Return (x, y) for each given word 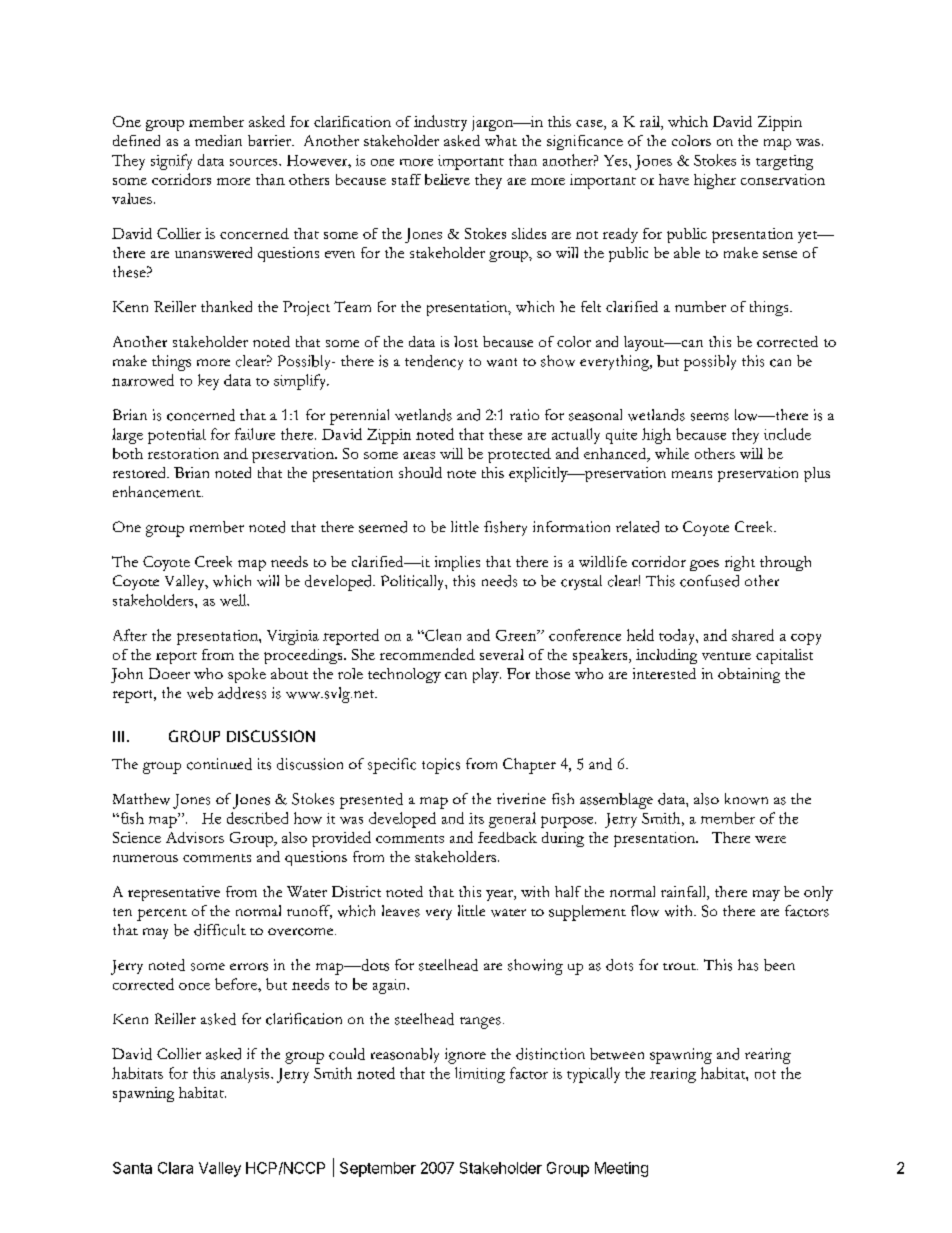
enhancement (158, 492)
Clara (175, 1168)
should (420, 472)
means (692, 474)
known (746, 799)
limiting (480, 1075)
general (512, 820)
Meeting (621, 1169)
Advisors (195, 837)
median (218, 140)
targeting (784, 162)
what (501, 140)
